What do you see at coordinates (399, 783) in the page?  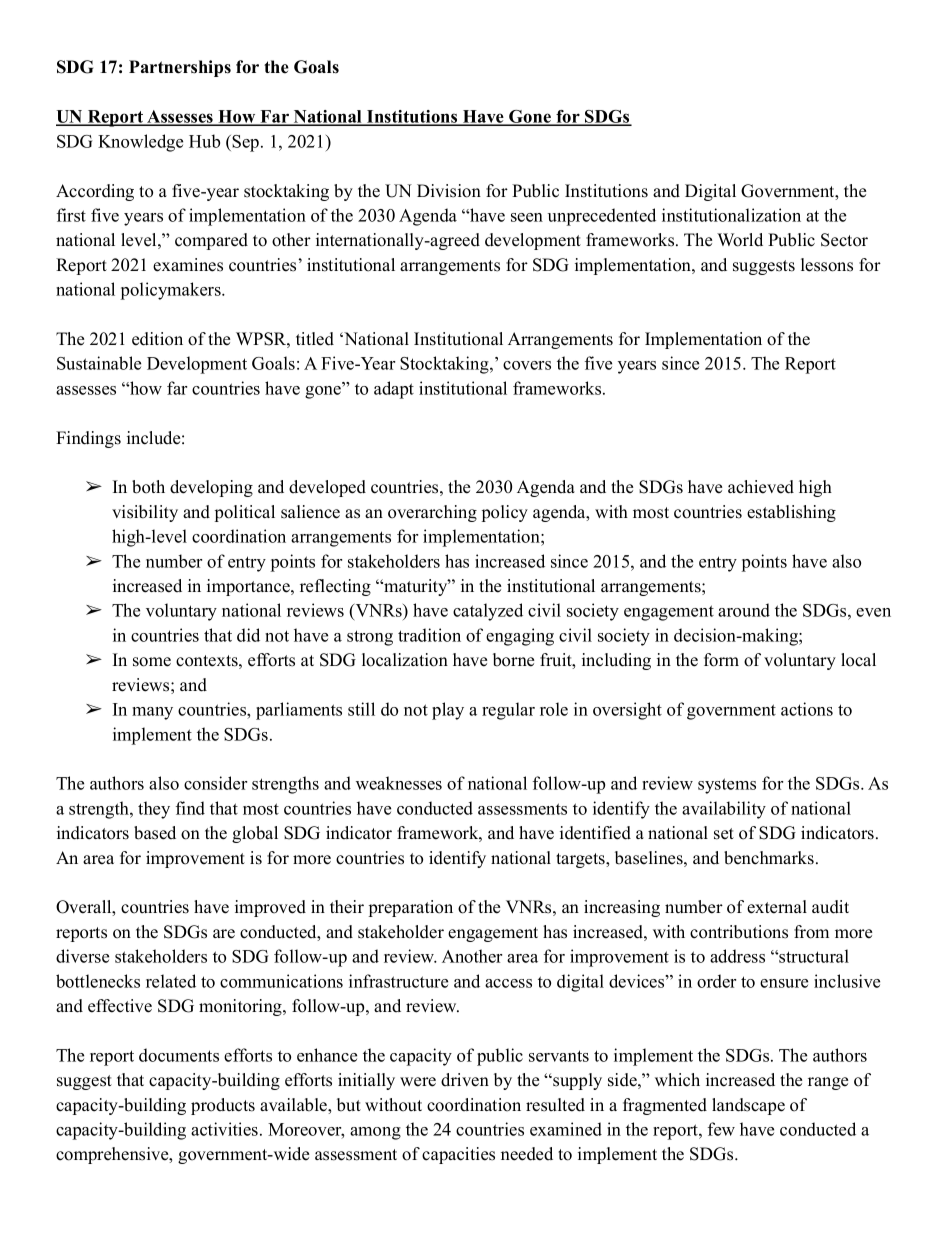 I see `weaknesses` at bounding box center [399, 783].
